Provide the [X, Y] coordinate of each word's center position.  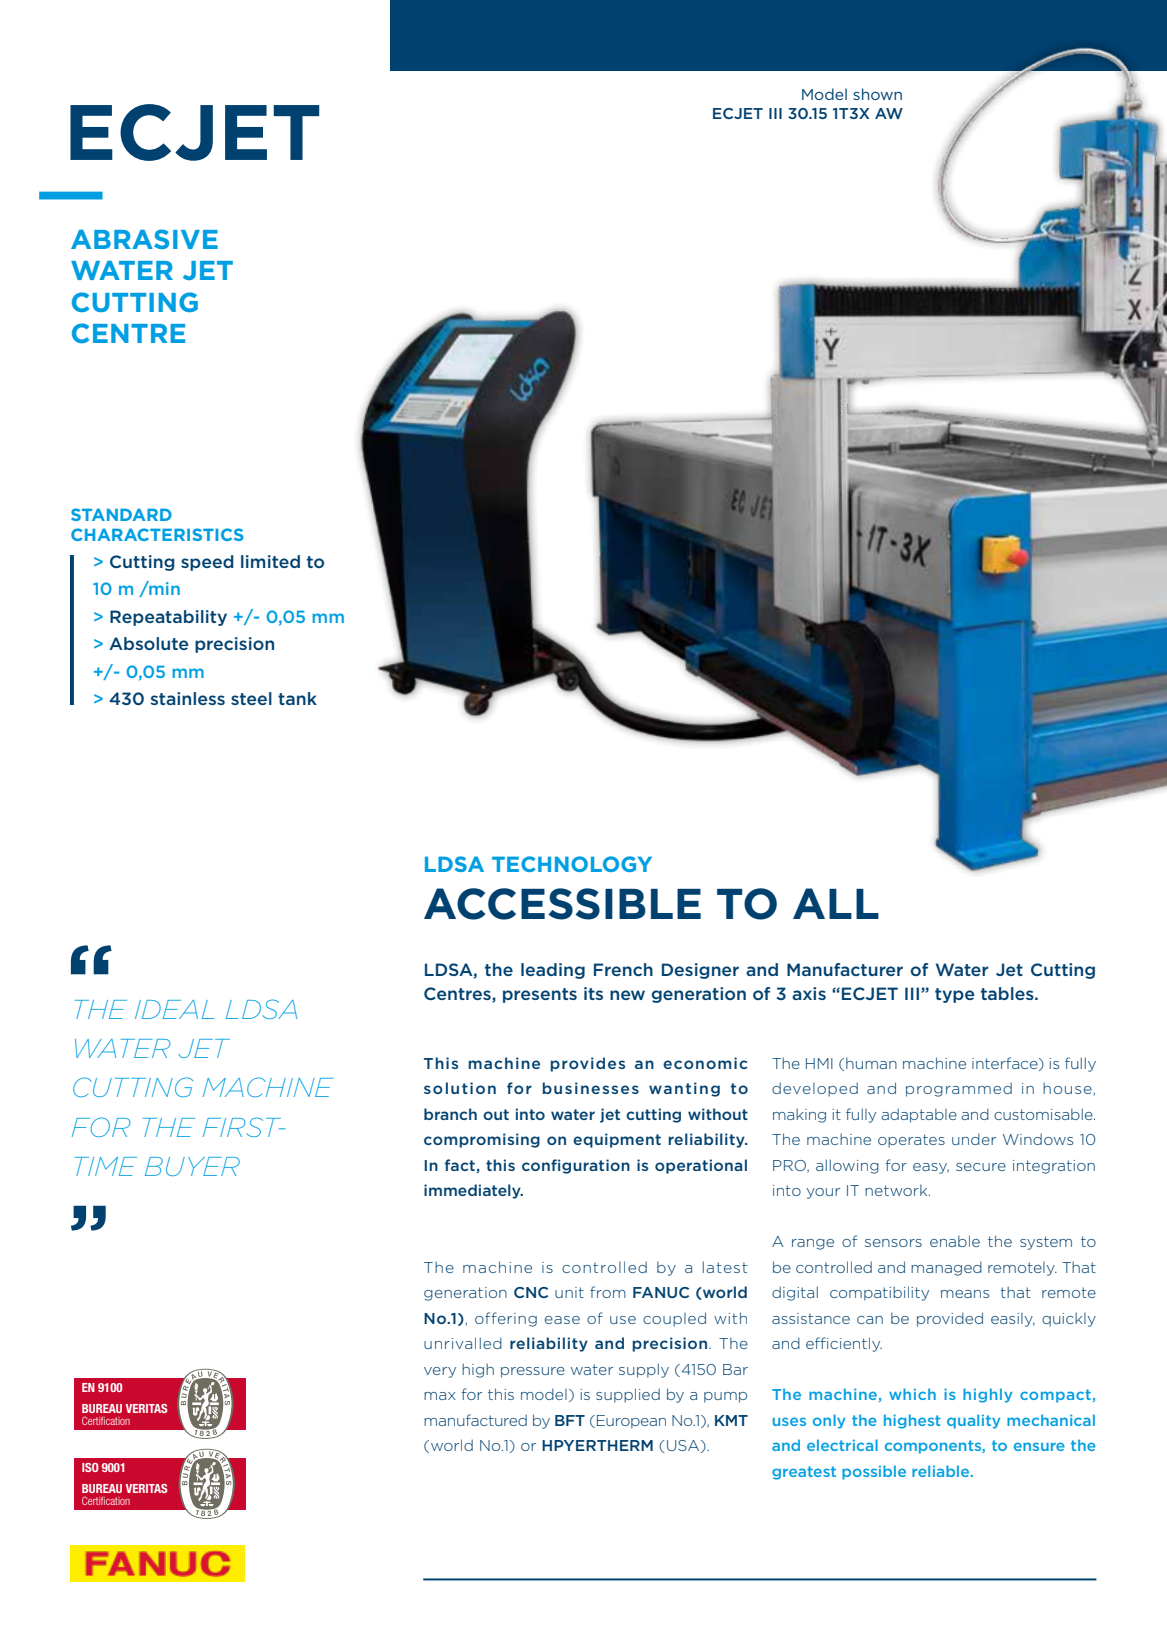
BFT [570, 1420]
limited [270, 561]
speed [207, 563]
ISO [90, 1467]
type [955, 995]
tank [297, 698]
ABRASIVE [144, 239]
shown [877, 94]
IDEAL [174, 1009]
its [593, 993]
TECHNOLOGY [572, 864]
